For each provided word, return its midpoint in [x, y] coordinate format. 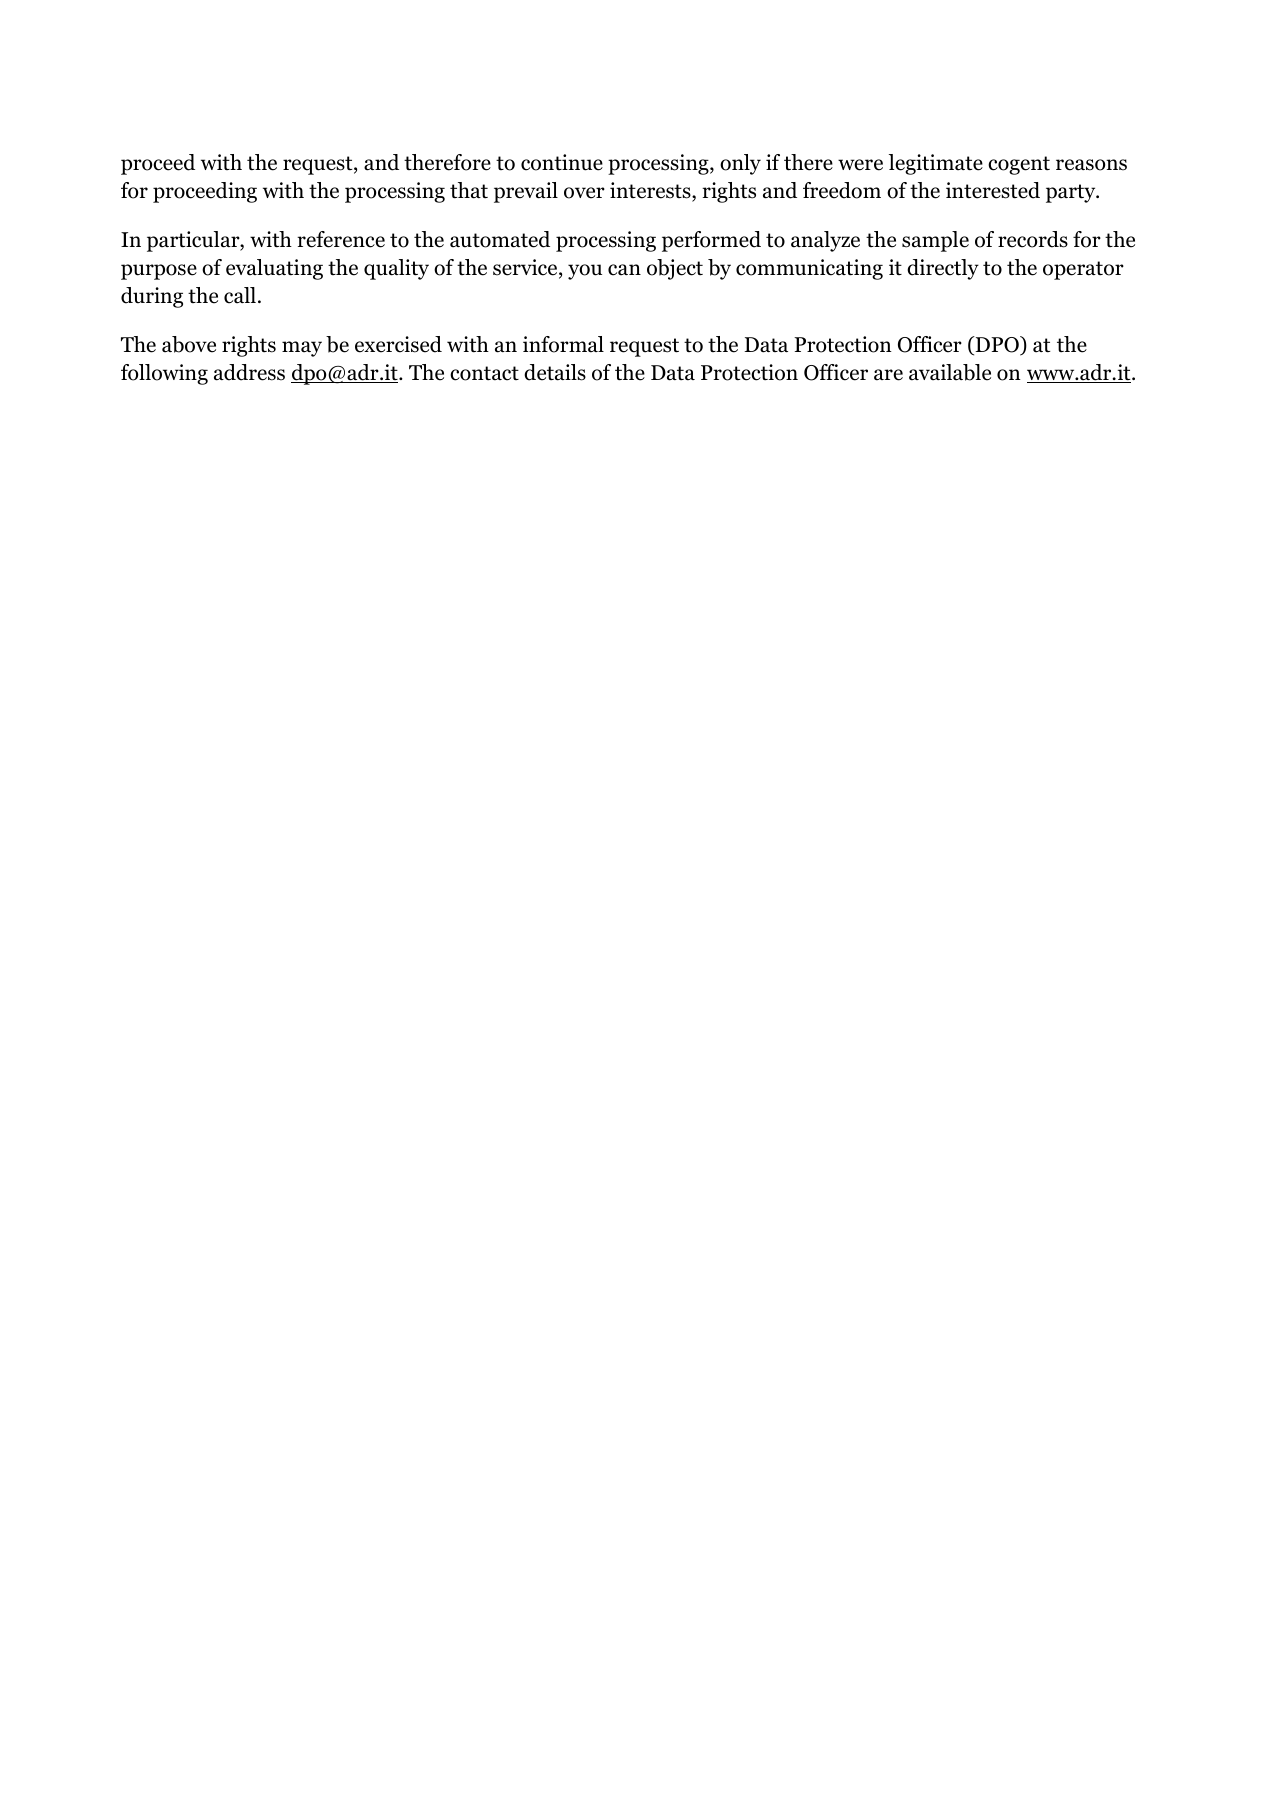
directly [943, 269]
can [624, 270]
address [249, 372]
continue [562, 162]
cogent [1019, 165]
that [469, 190]
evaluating [274, 269]
